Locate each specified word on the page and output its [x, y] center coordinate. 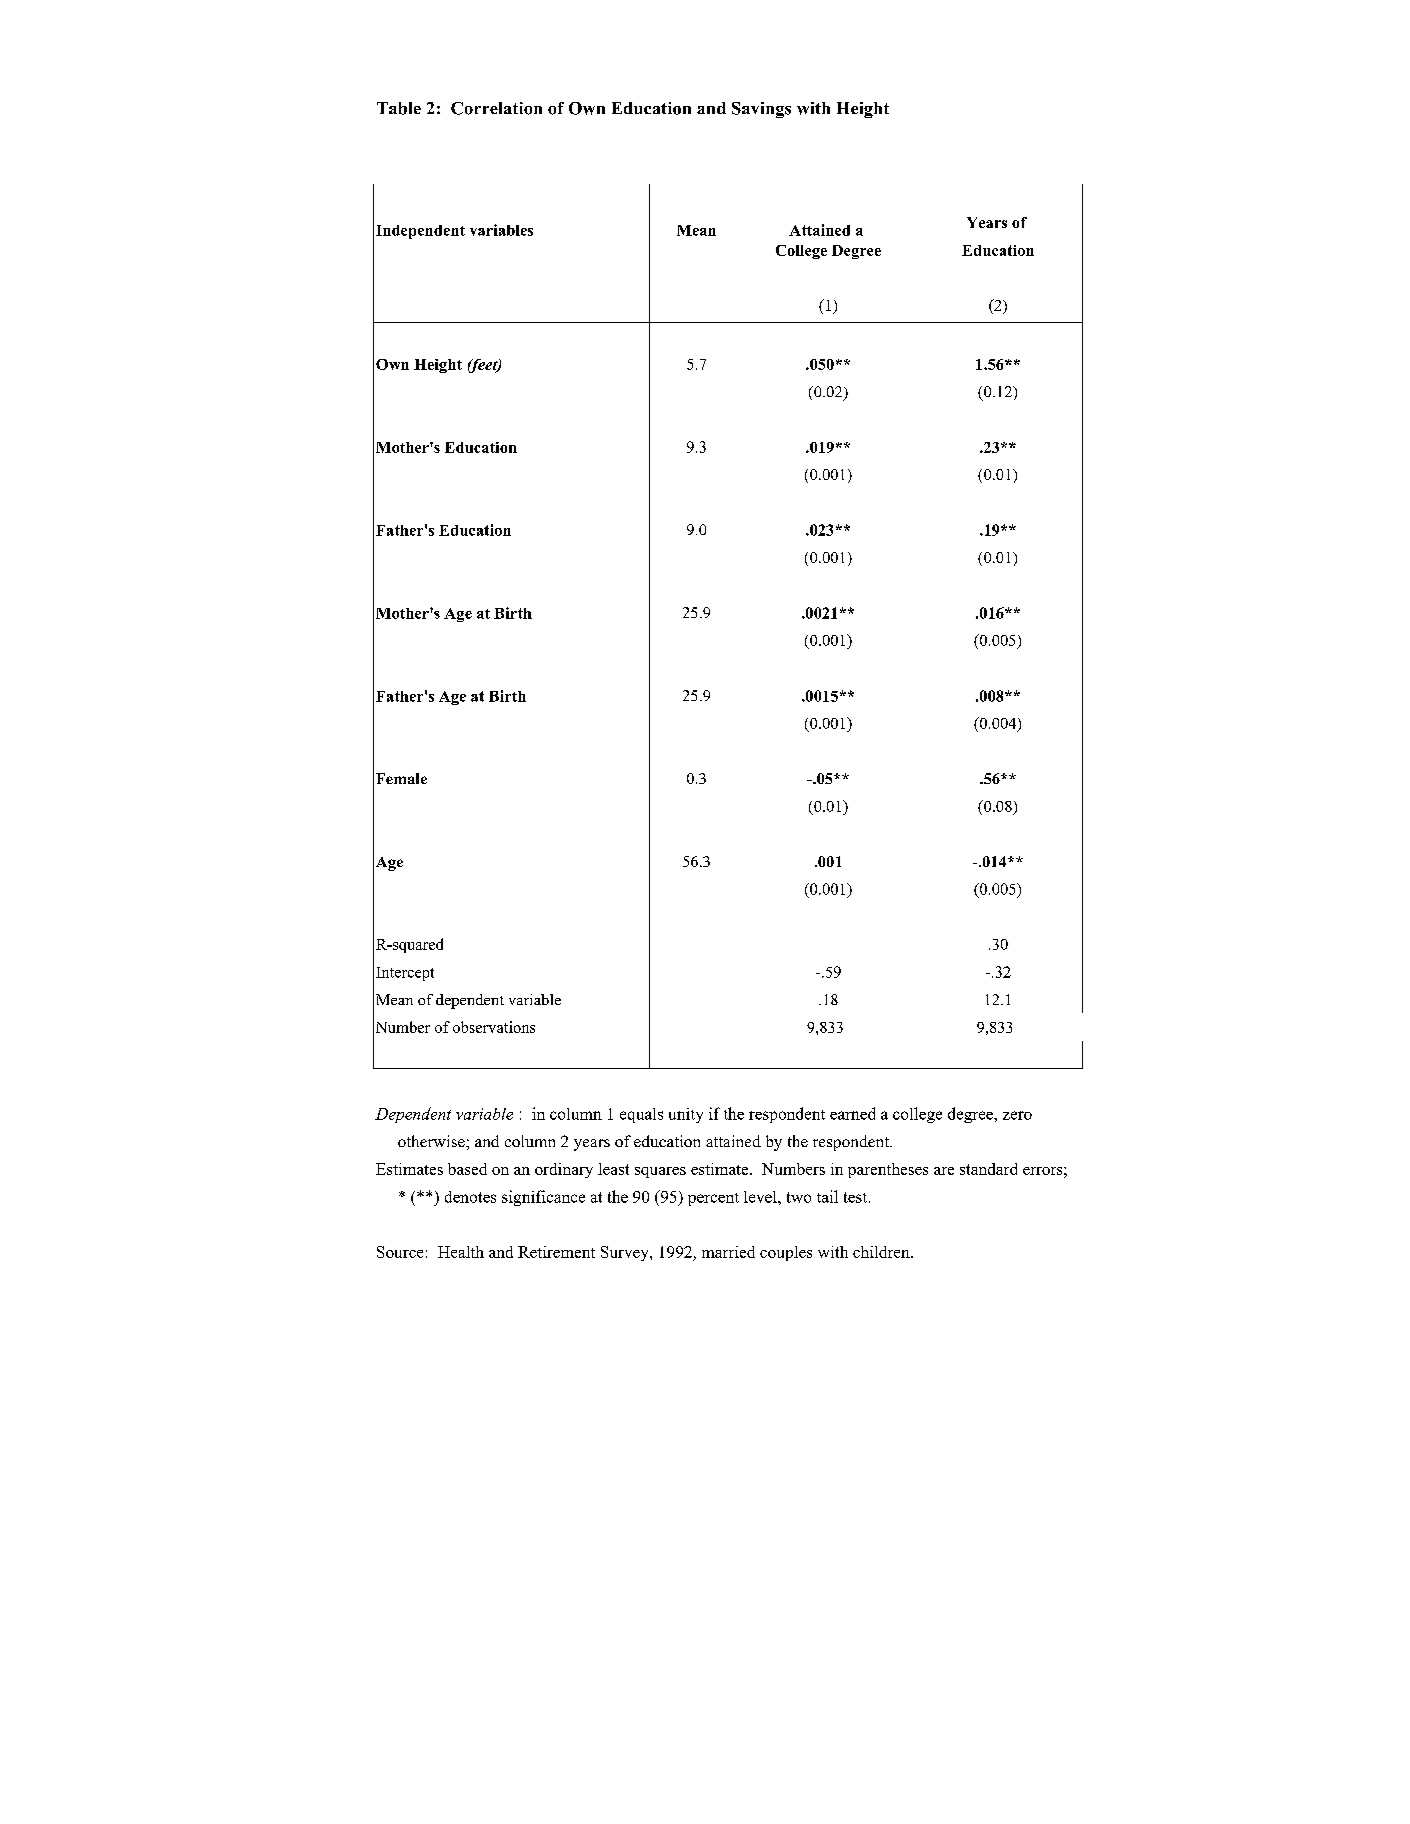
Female [401, 778]
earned [852, 1113]
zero [1017, 1115]
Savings [761, 110]
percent [713, 1199]
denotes [470, 1197]
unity [686, 1115]
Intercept [405, 974]
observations [494, 1027]
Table [399, 108]
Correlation [496, 108]
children [882, 1252]
